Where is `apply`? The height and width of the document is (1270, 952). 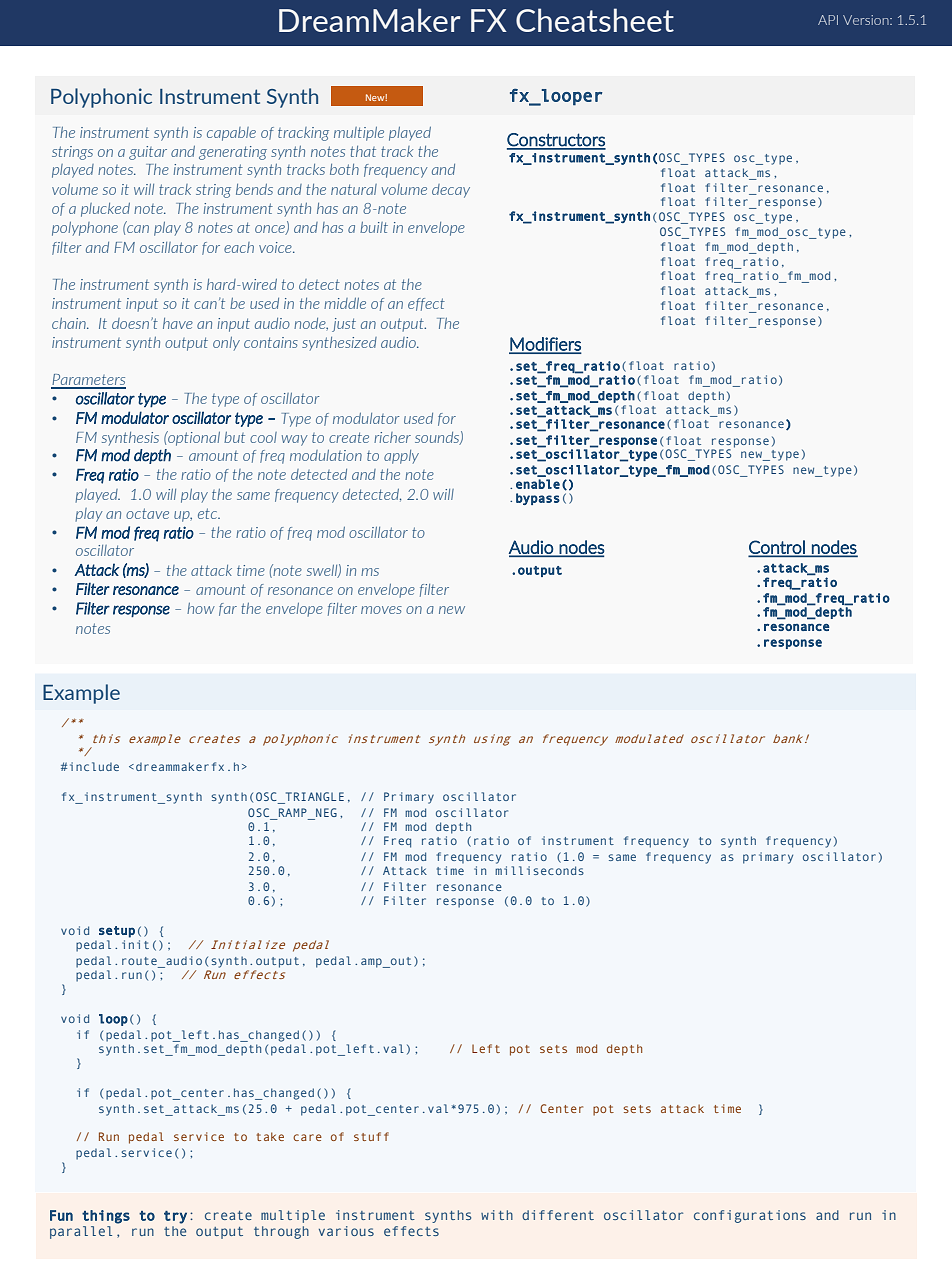
apply is located at coordinates (401, 457).
